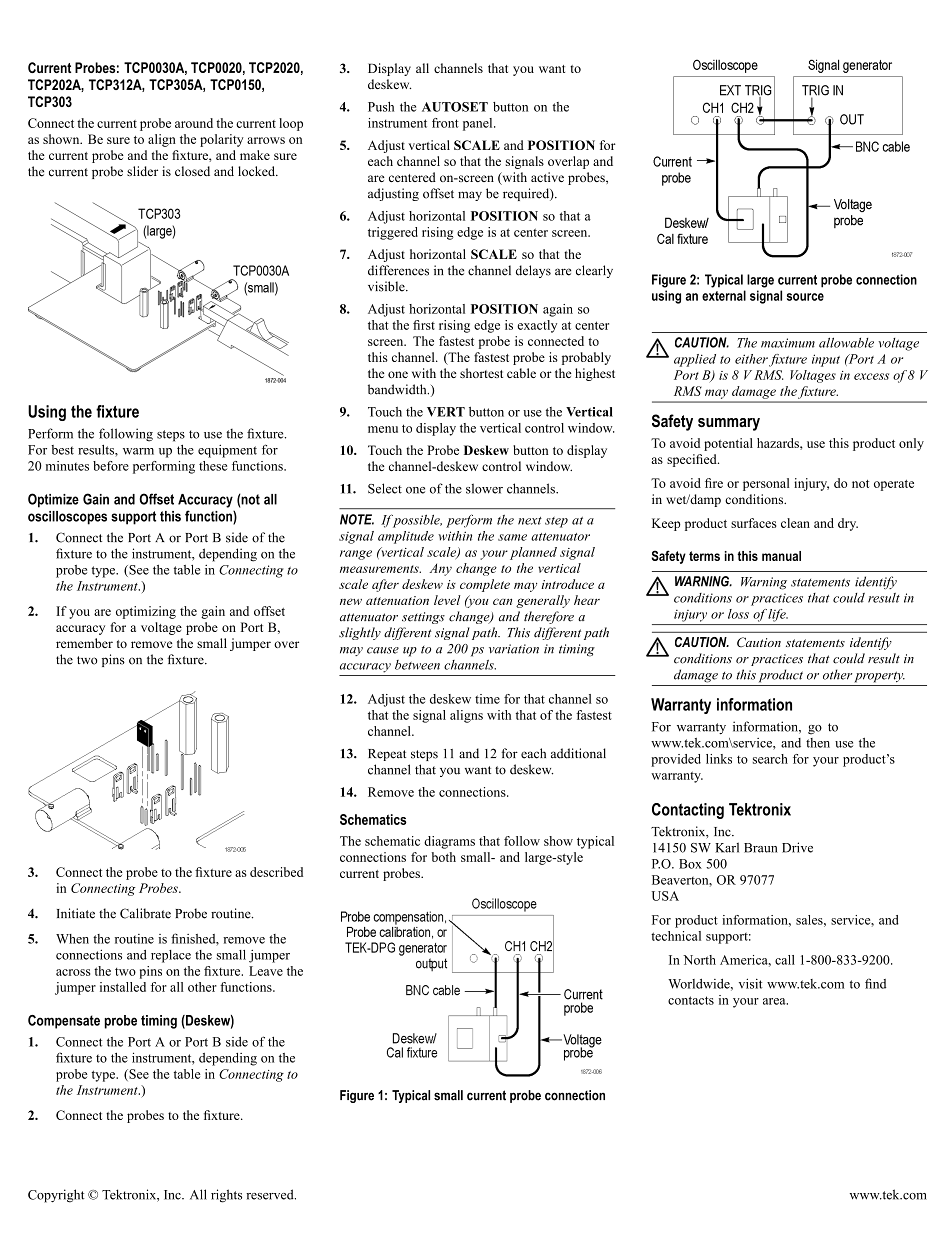 Image resolution: width=952 pixels, height=1233 pixels. Describe the element at coordinates (271, 1194) in the document. I see `reserved` at that location.
